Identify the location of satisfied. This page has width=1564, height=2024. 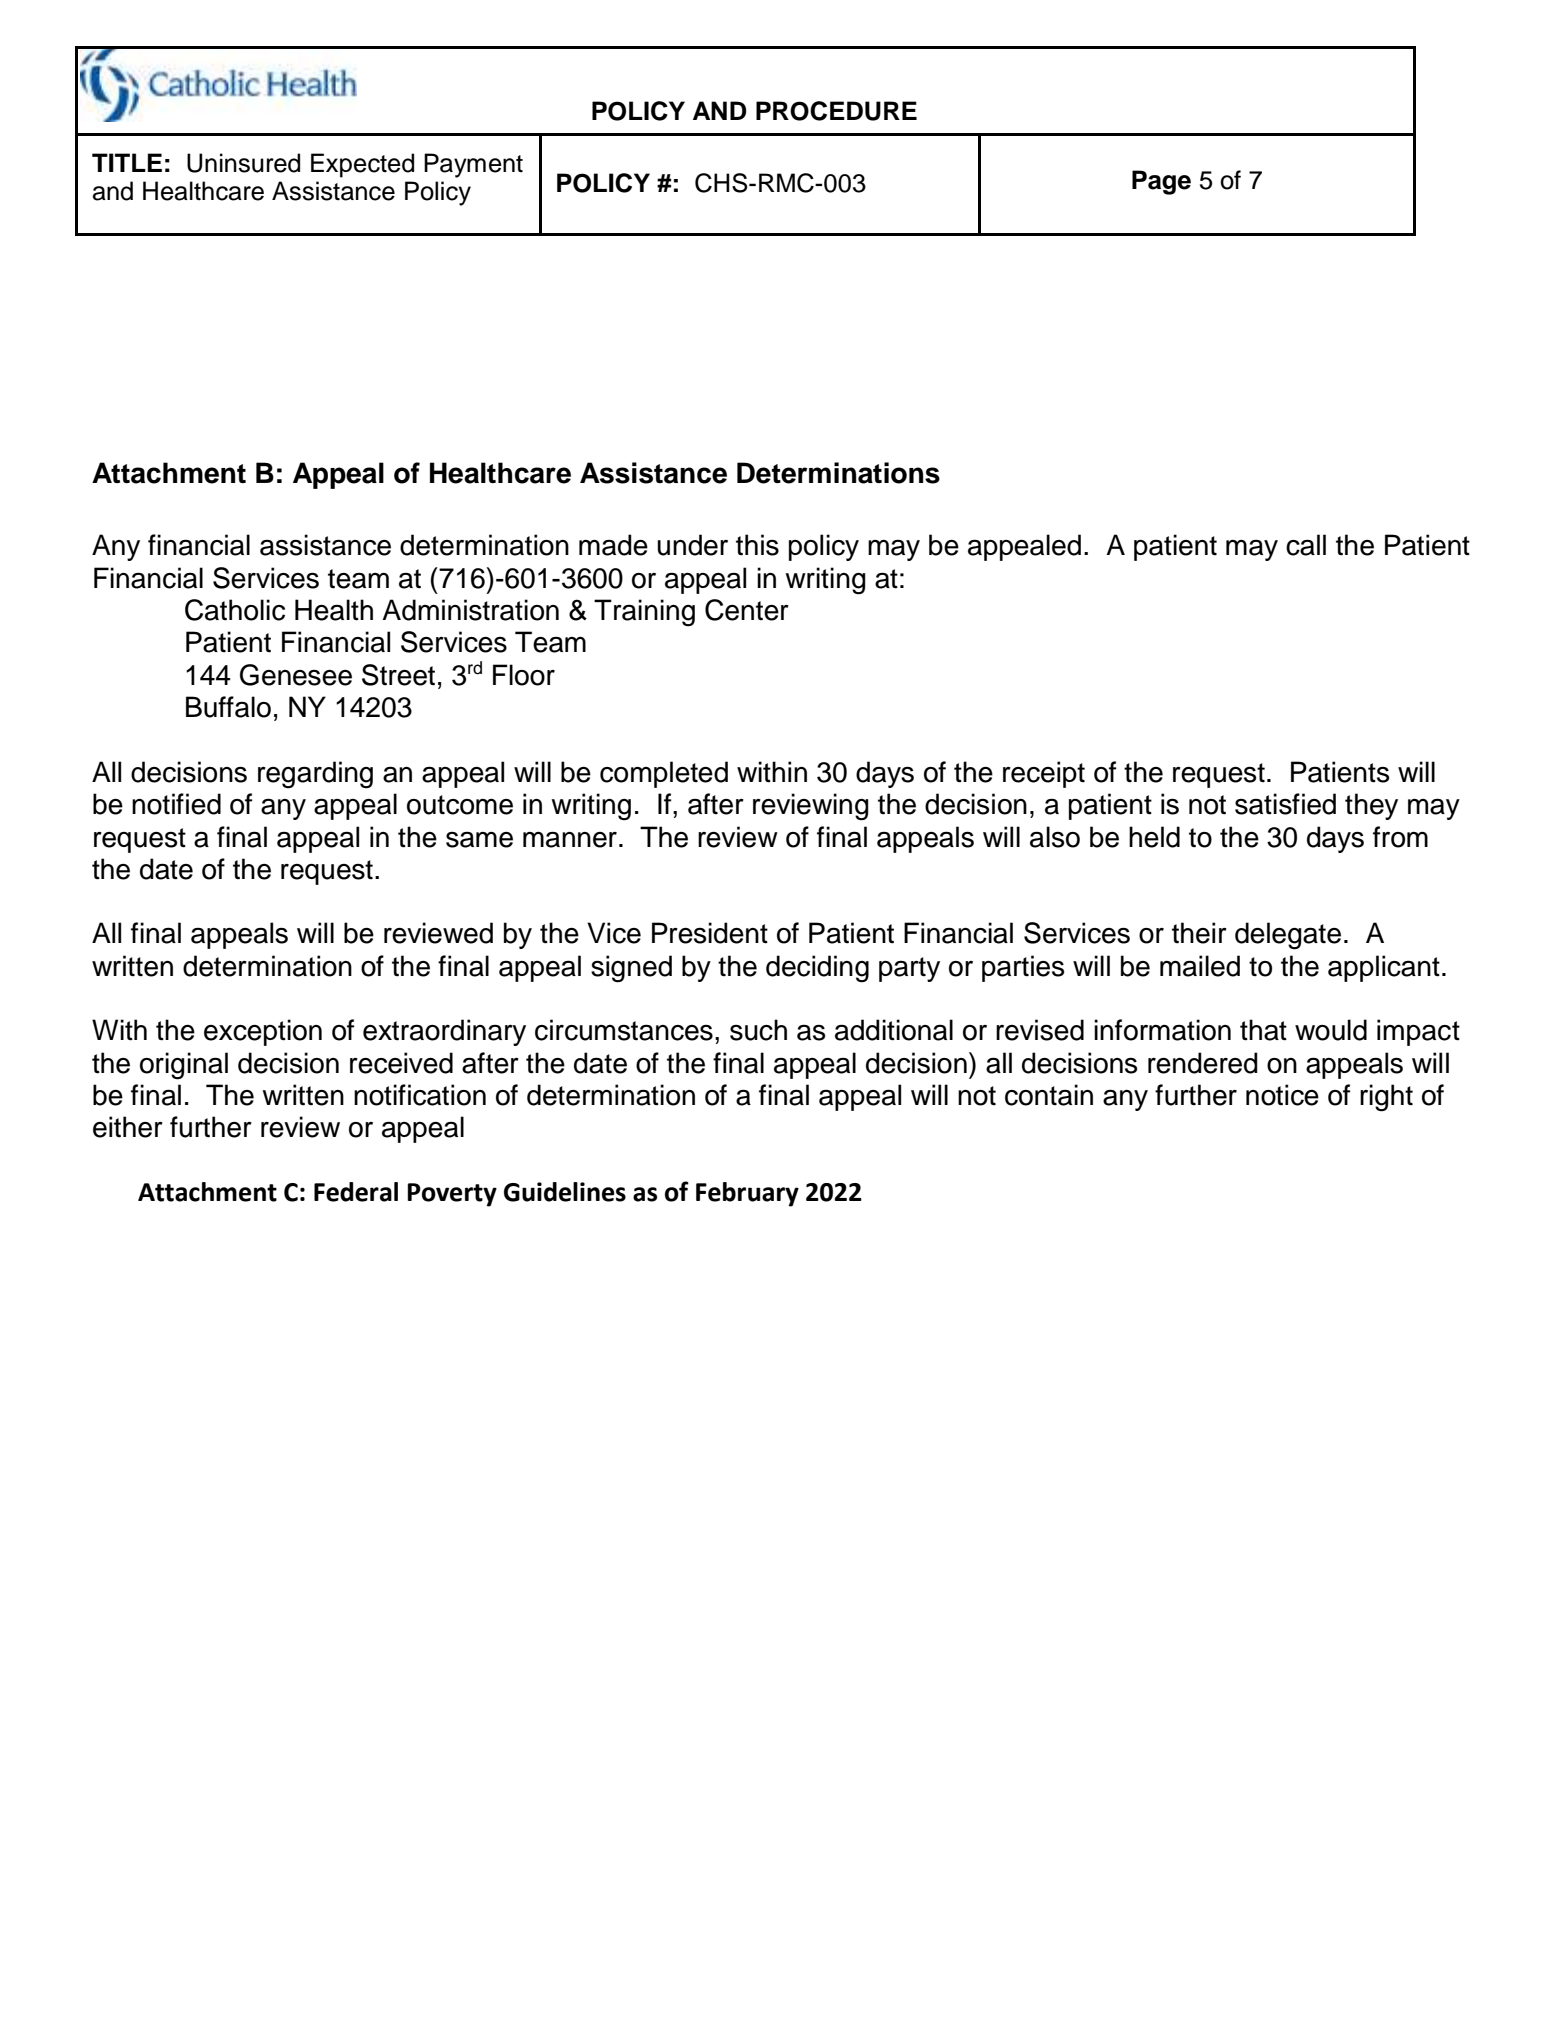
(1285, 804).
